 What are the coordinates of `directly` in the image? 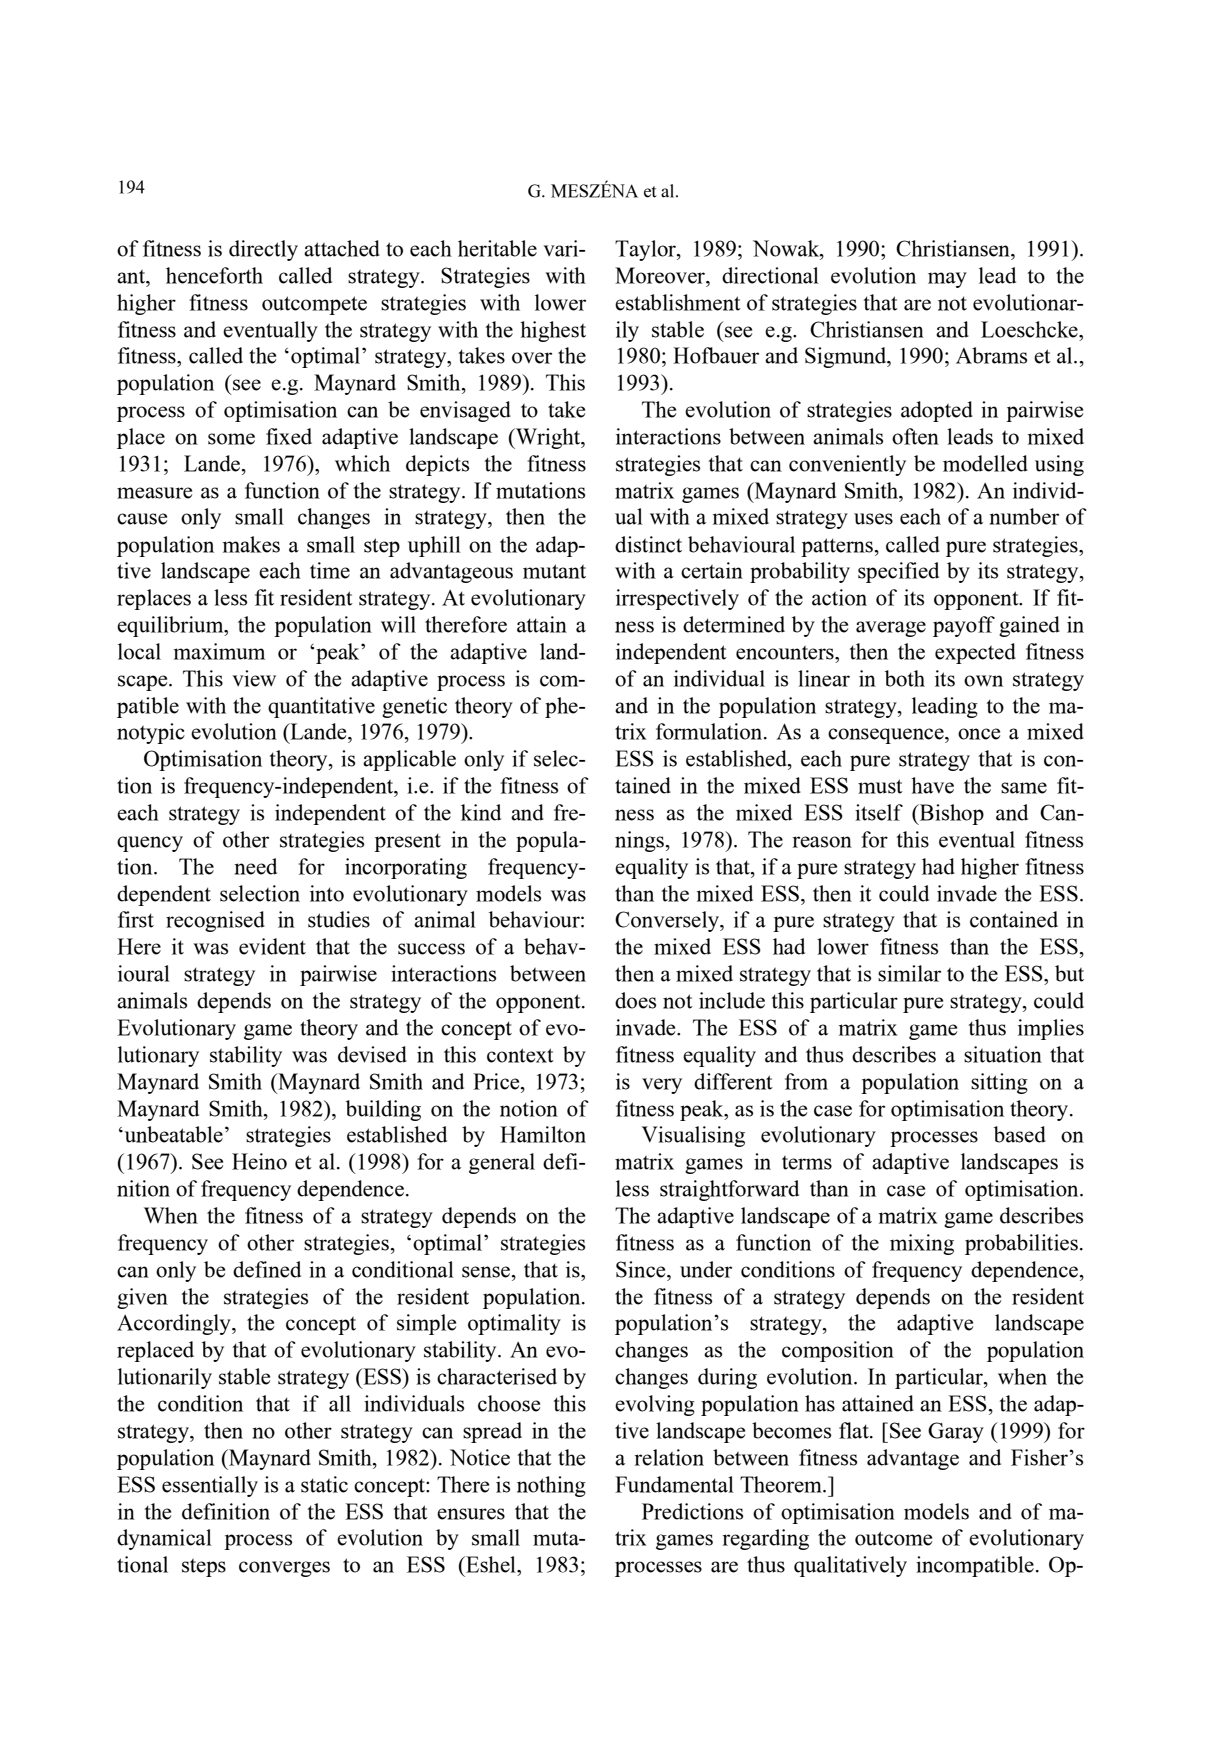 It's located at (263, 250).
